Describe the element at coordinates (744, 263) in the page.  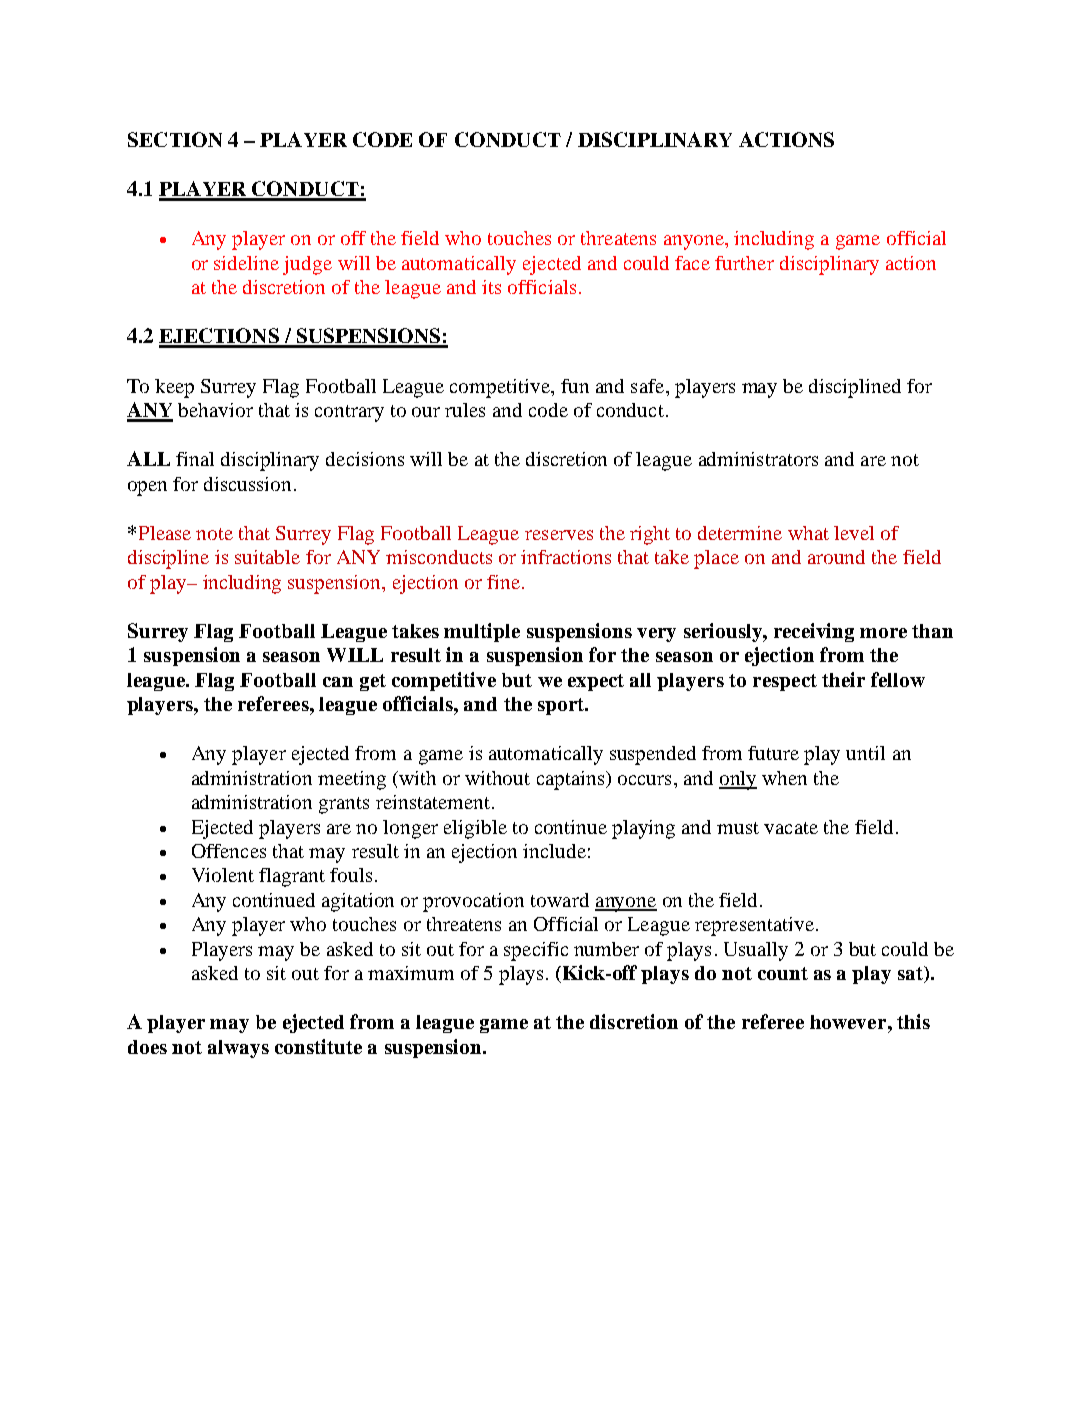
I see `further` at that location.
